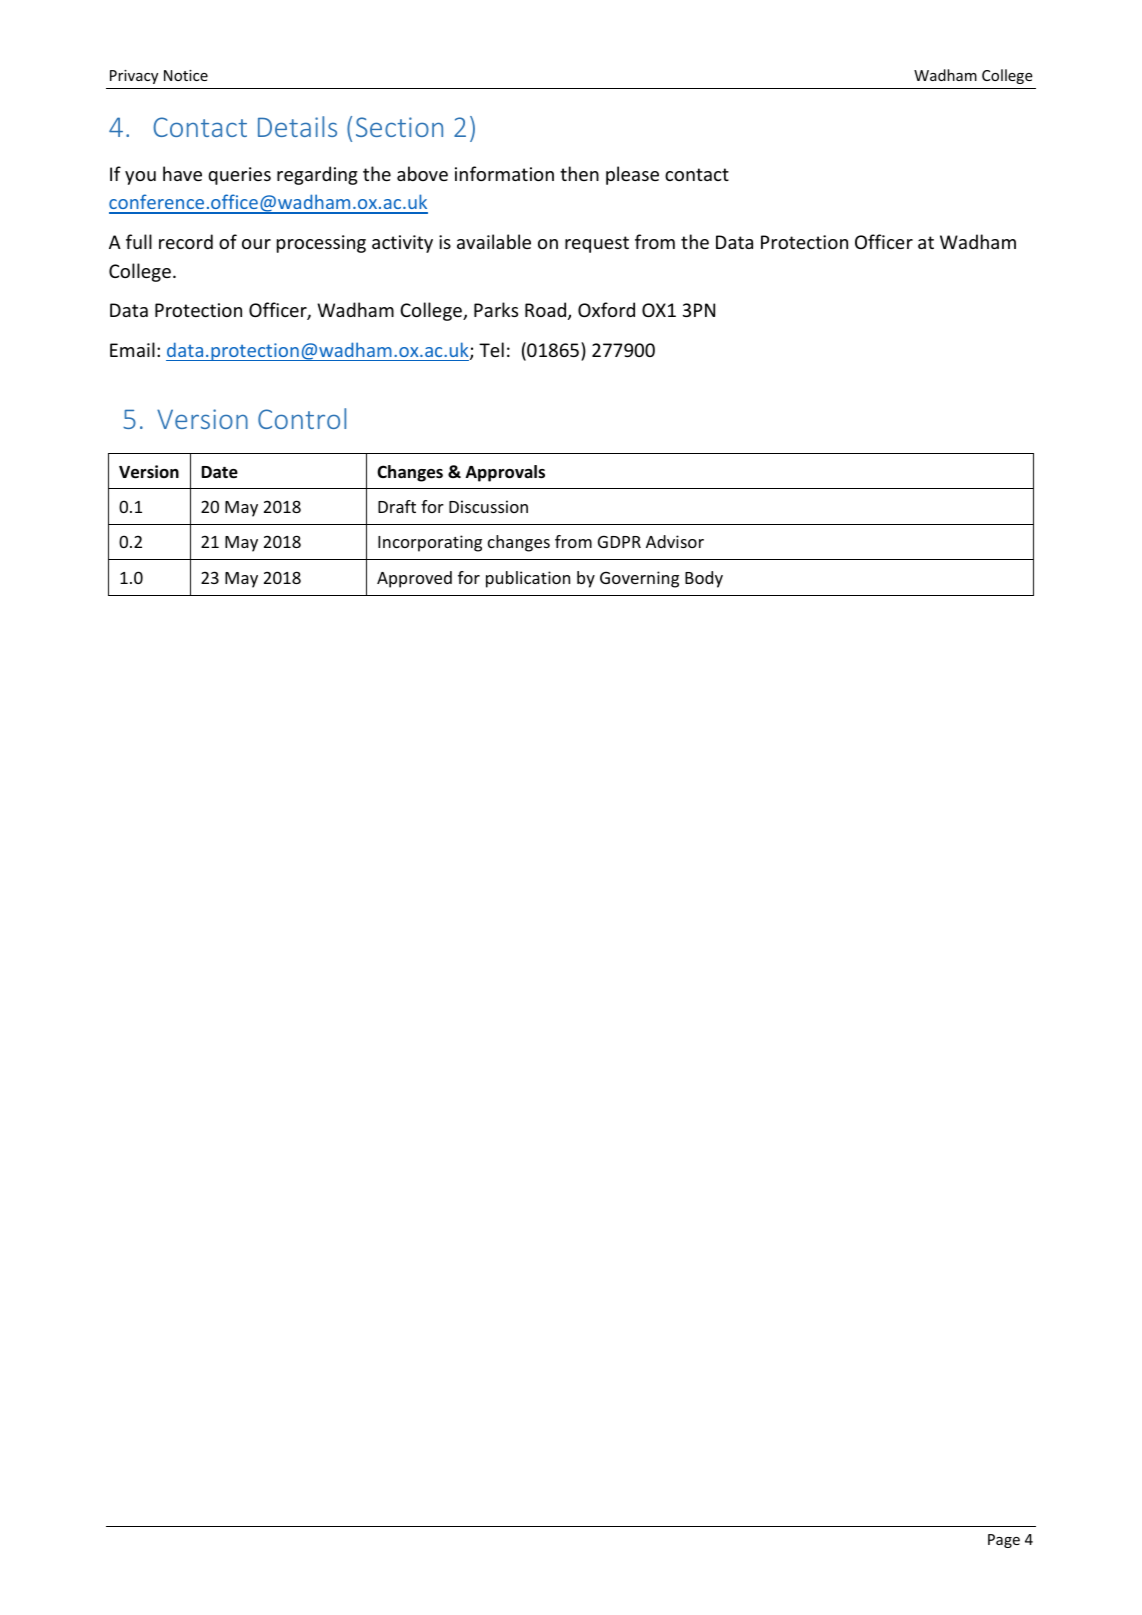  Describe the element at coordinates (220, 472) in the document. I see `Date` at that location.
